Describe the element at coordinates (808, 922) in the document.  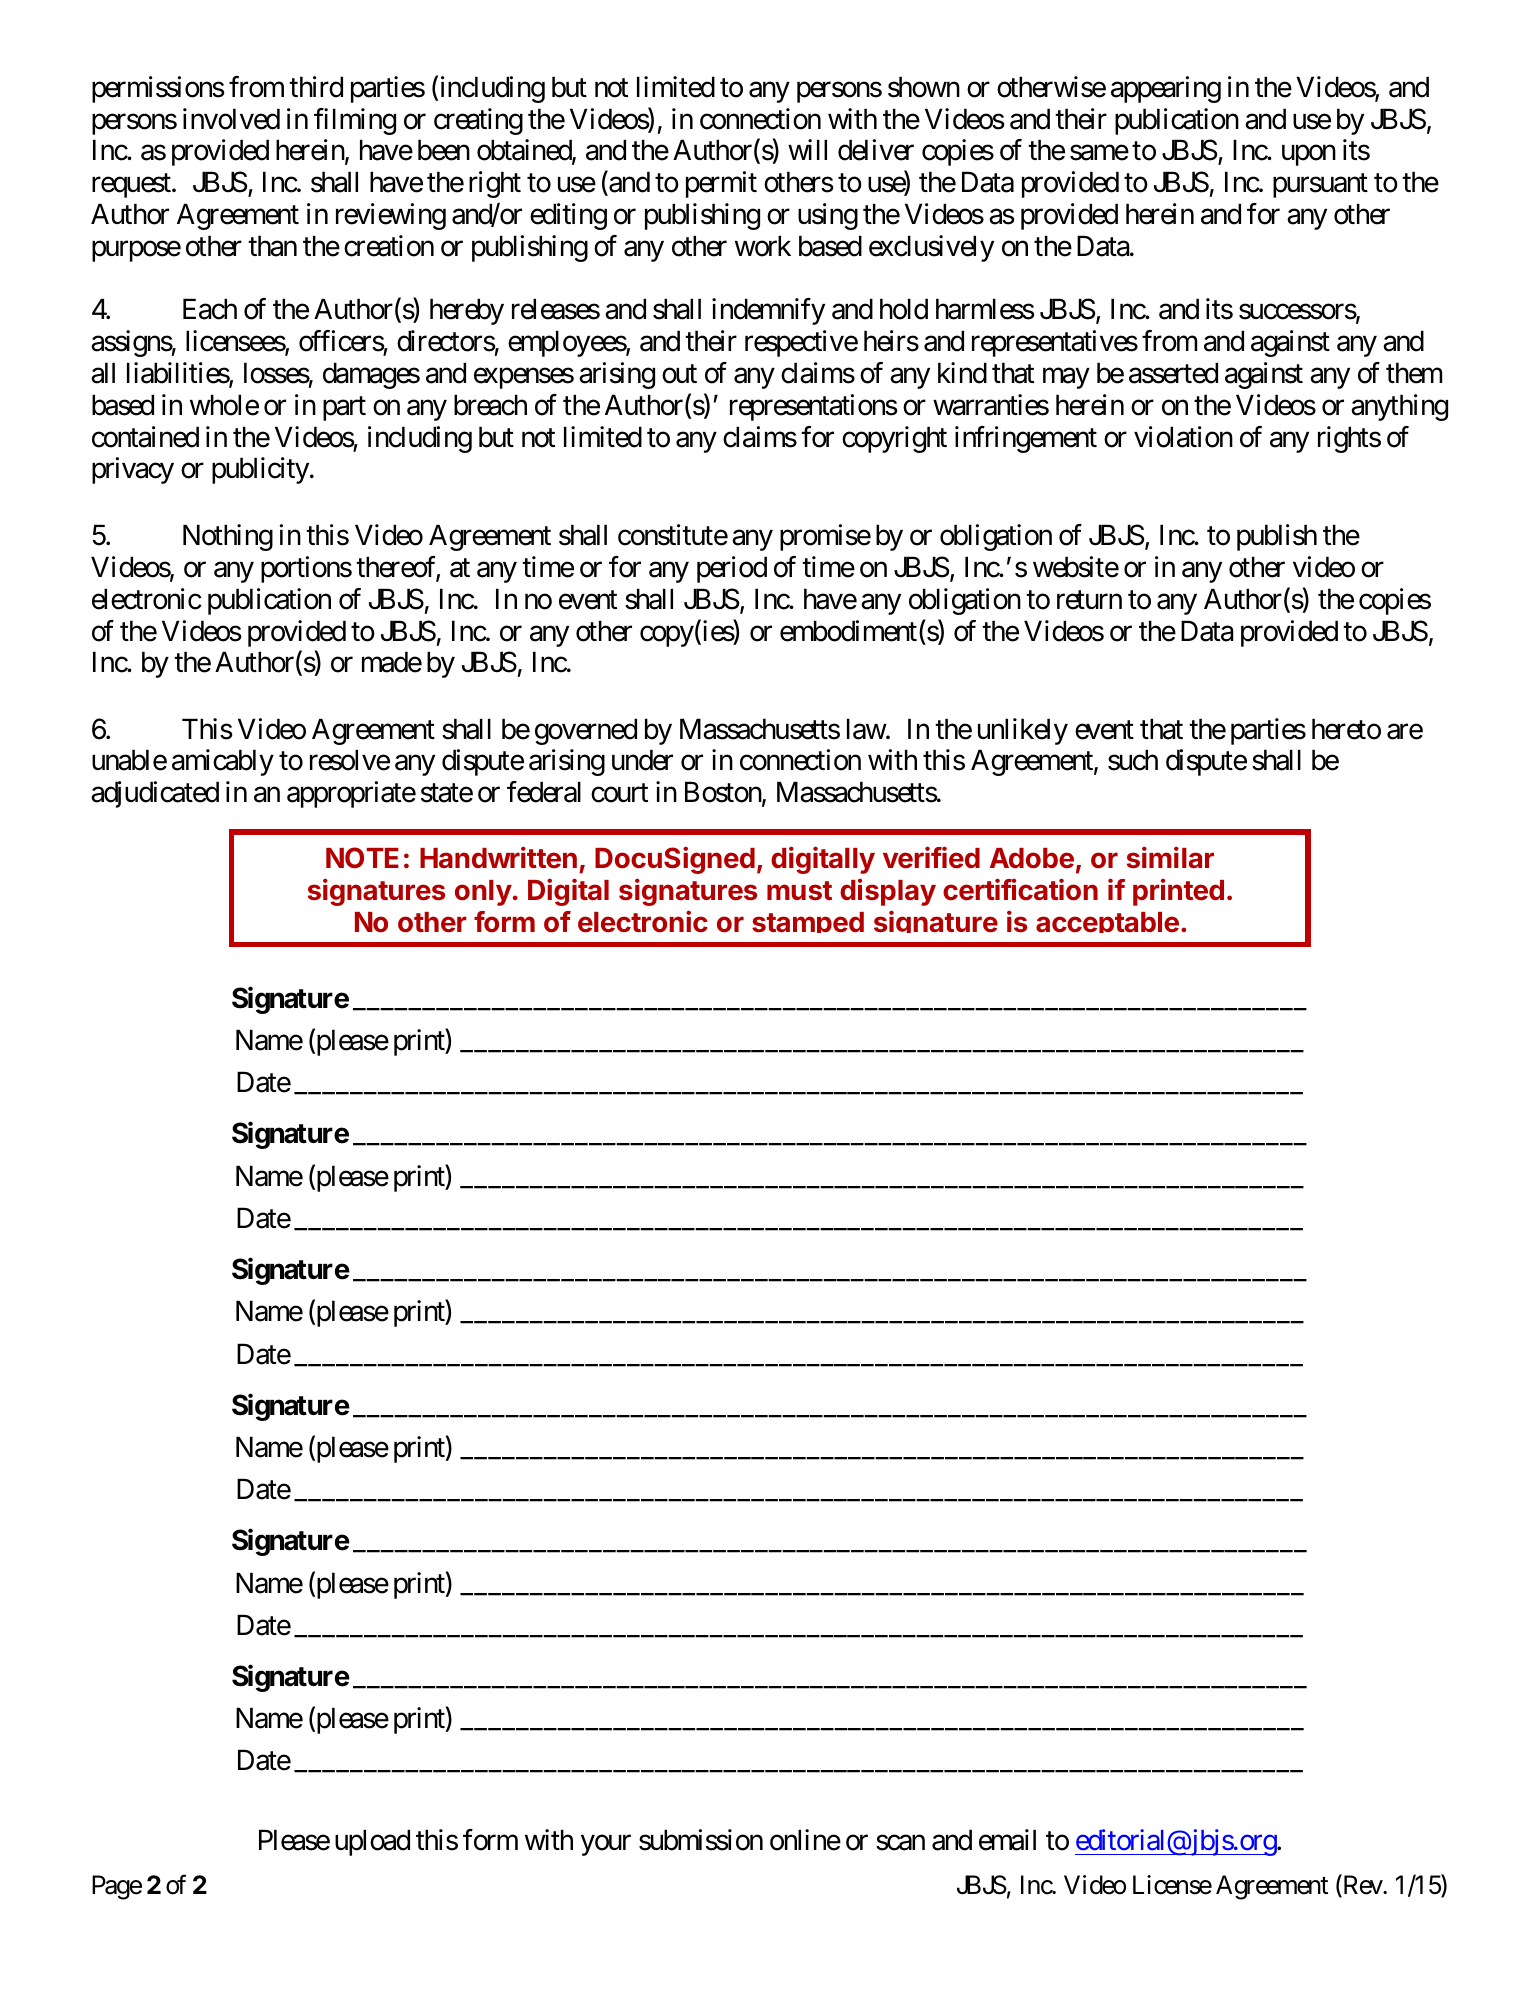
I see `stamped` at that location.
